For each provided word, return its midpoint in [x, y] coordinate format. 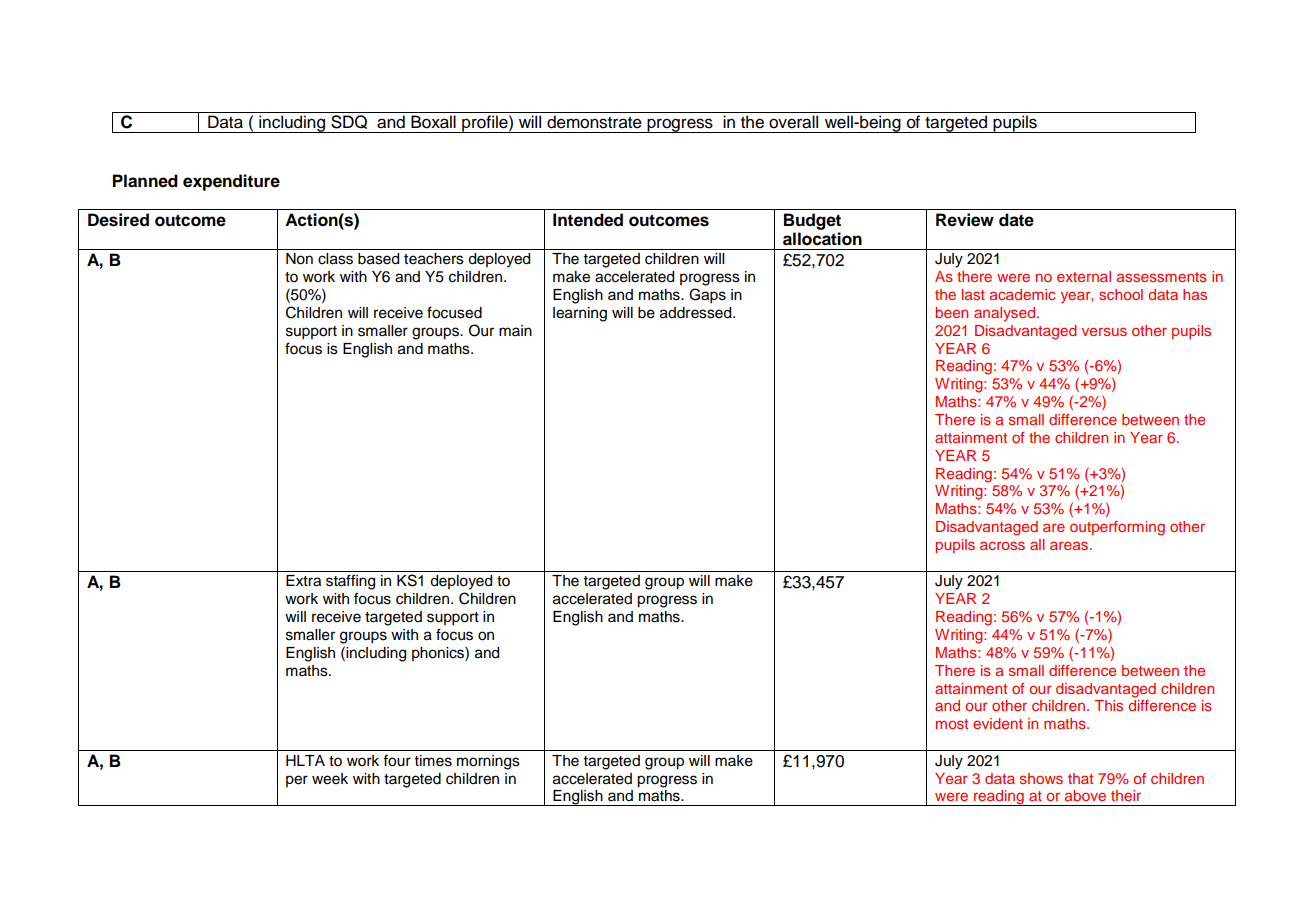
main [515, 330]
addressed [697, 313]
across [1002, 545]
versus [1104, 331]
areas [1070, 545]
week [330, 779]
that [1080, 778]
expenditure [231, 182]
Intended [588, 220]
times [433, 761]
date [1016, 220]
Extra [303, 581]
